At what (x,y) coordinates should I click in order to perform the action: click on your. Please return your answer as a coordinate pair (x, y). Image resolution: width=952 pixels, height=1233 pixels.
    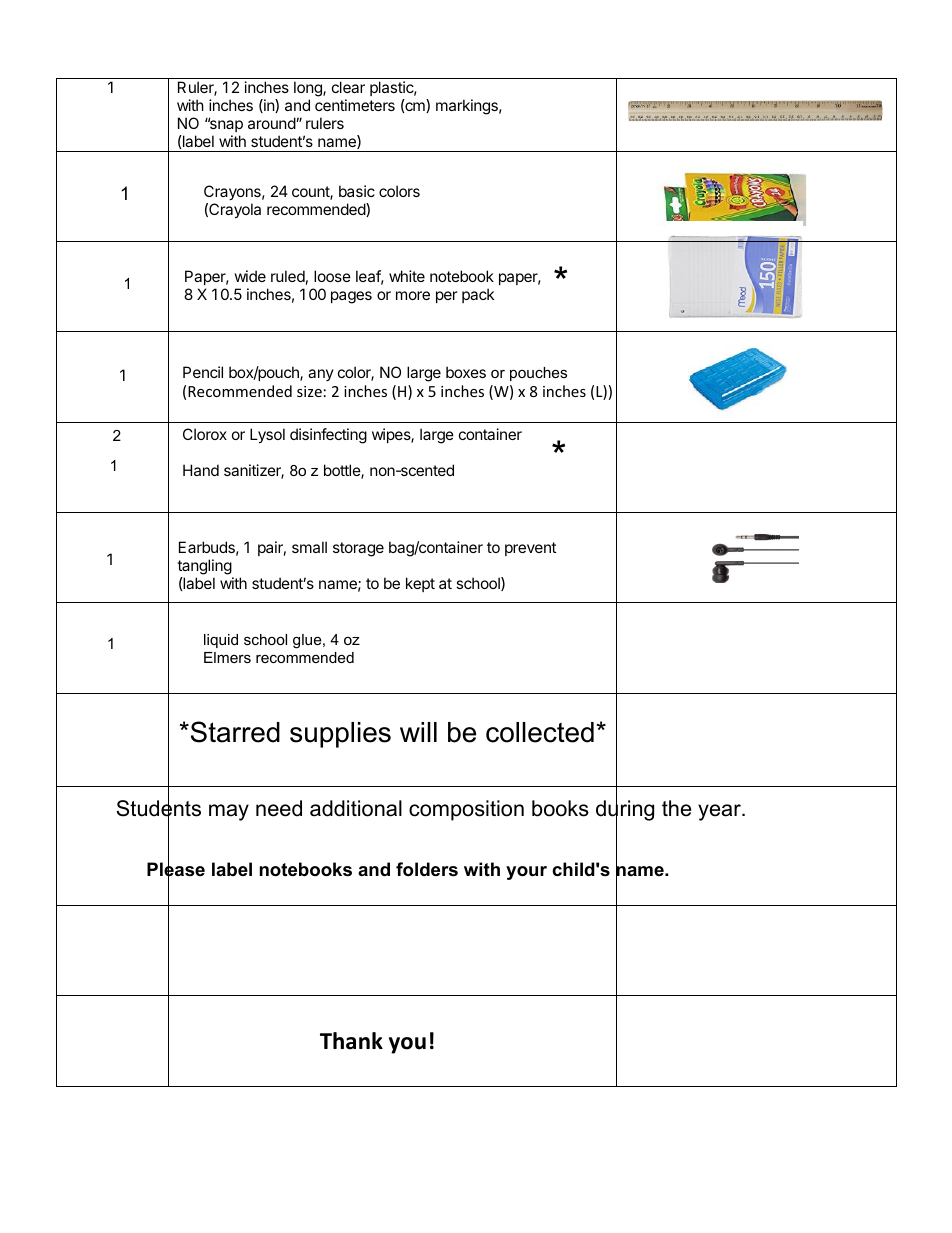
    Looking at the image, I should click on (526, 873).
